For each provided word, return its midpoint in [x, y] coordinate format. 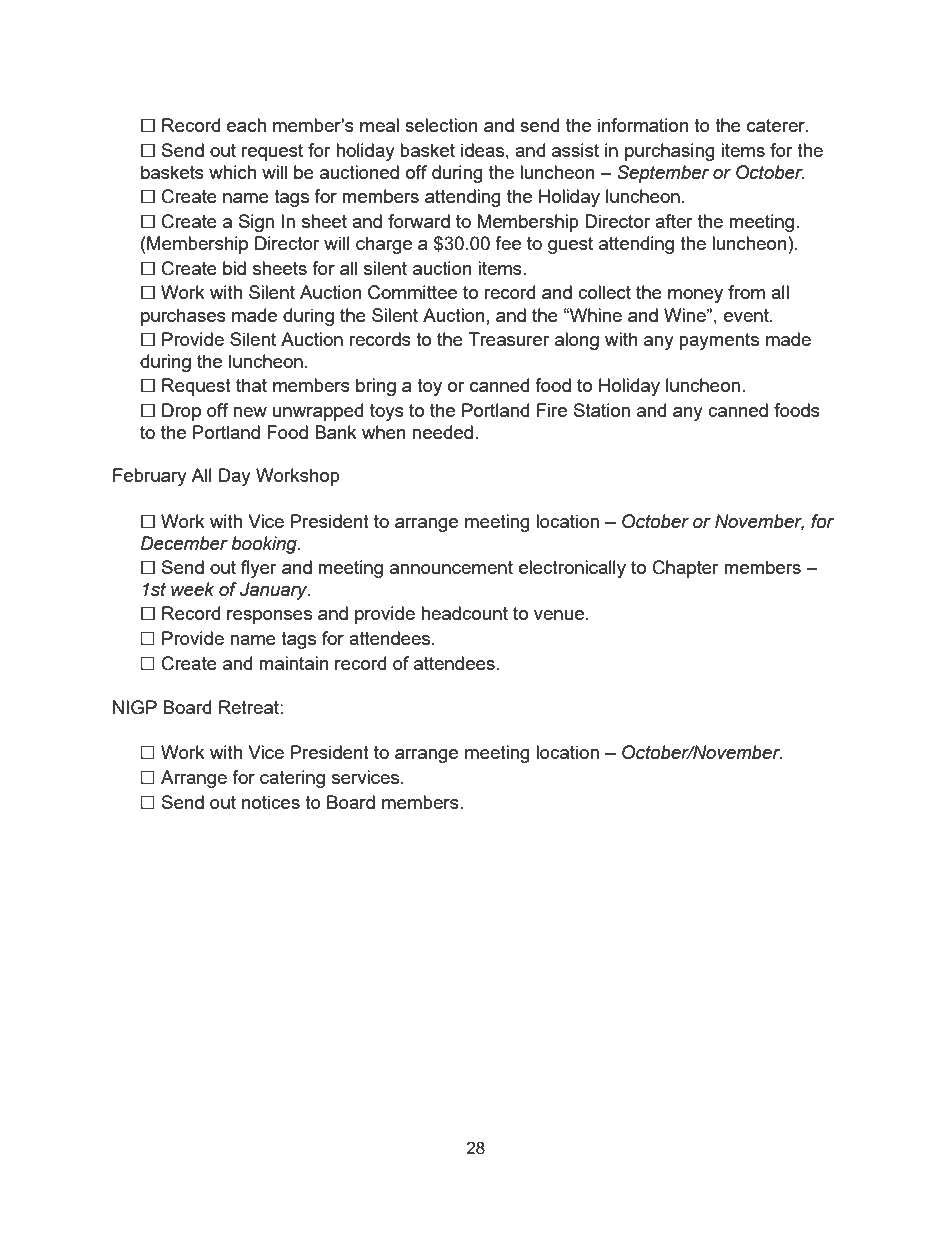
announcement [451, 567]
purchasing [670, 152]
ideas [482, 150]
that [251, 385]
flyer [259, 569]
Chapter [686, 569]
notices [271, 802]
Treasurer [508, 339]
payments [719, 341]
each [246, 125]
